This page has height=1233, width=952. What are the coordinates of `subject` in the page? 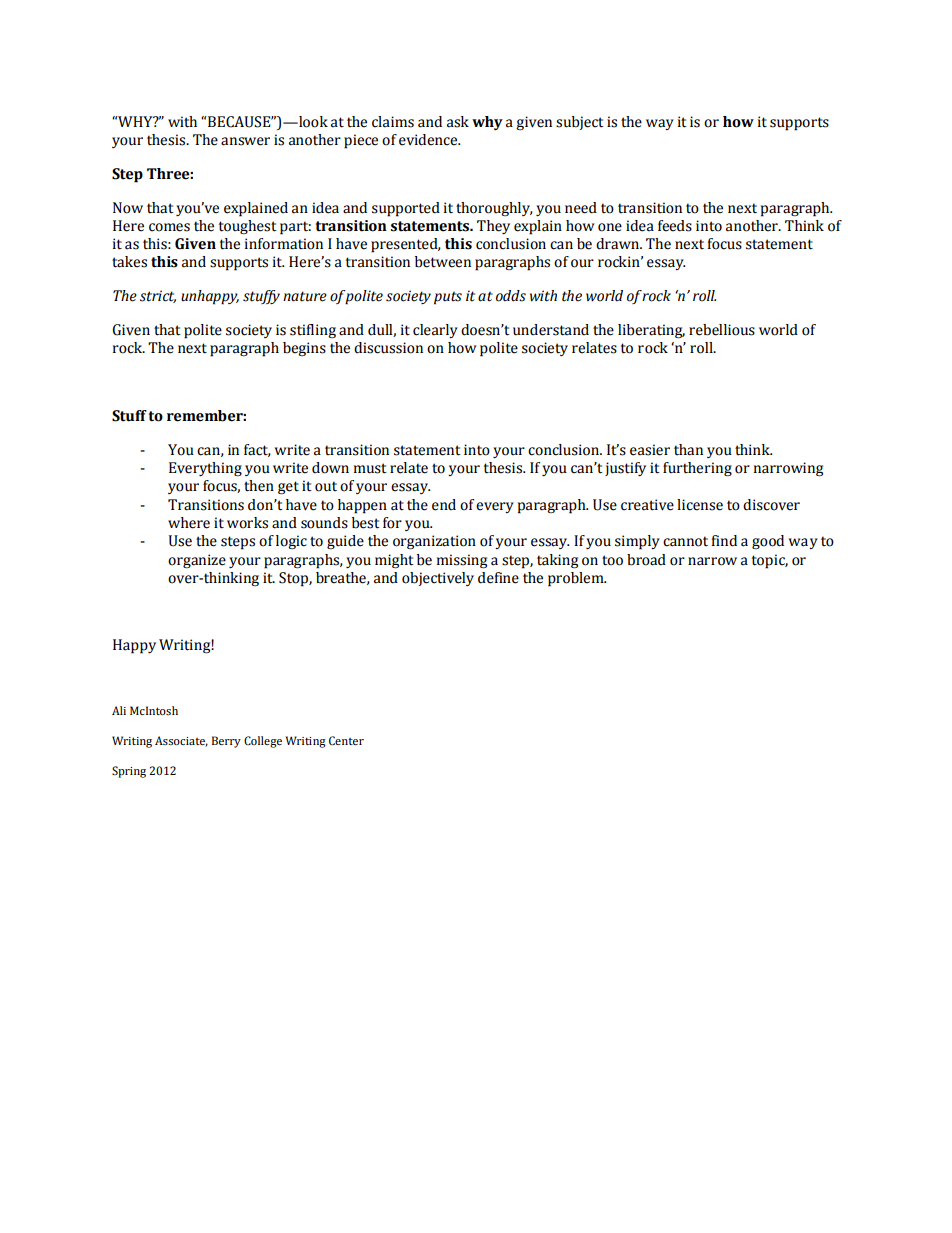 It's located at (579, 123).
